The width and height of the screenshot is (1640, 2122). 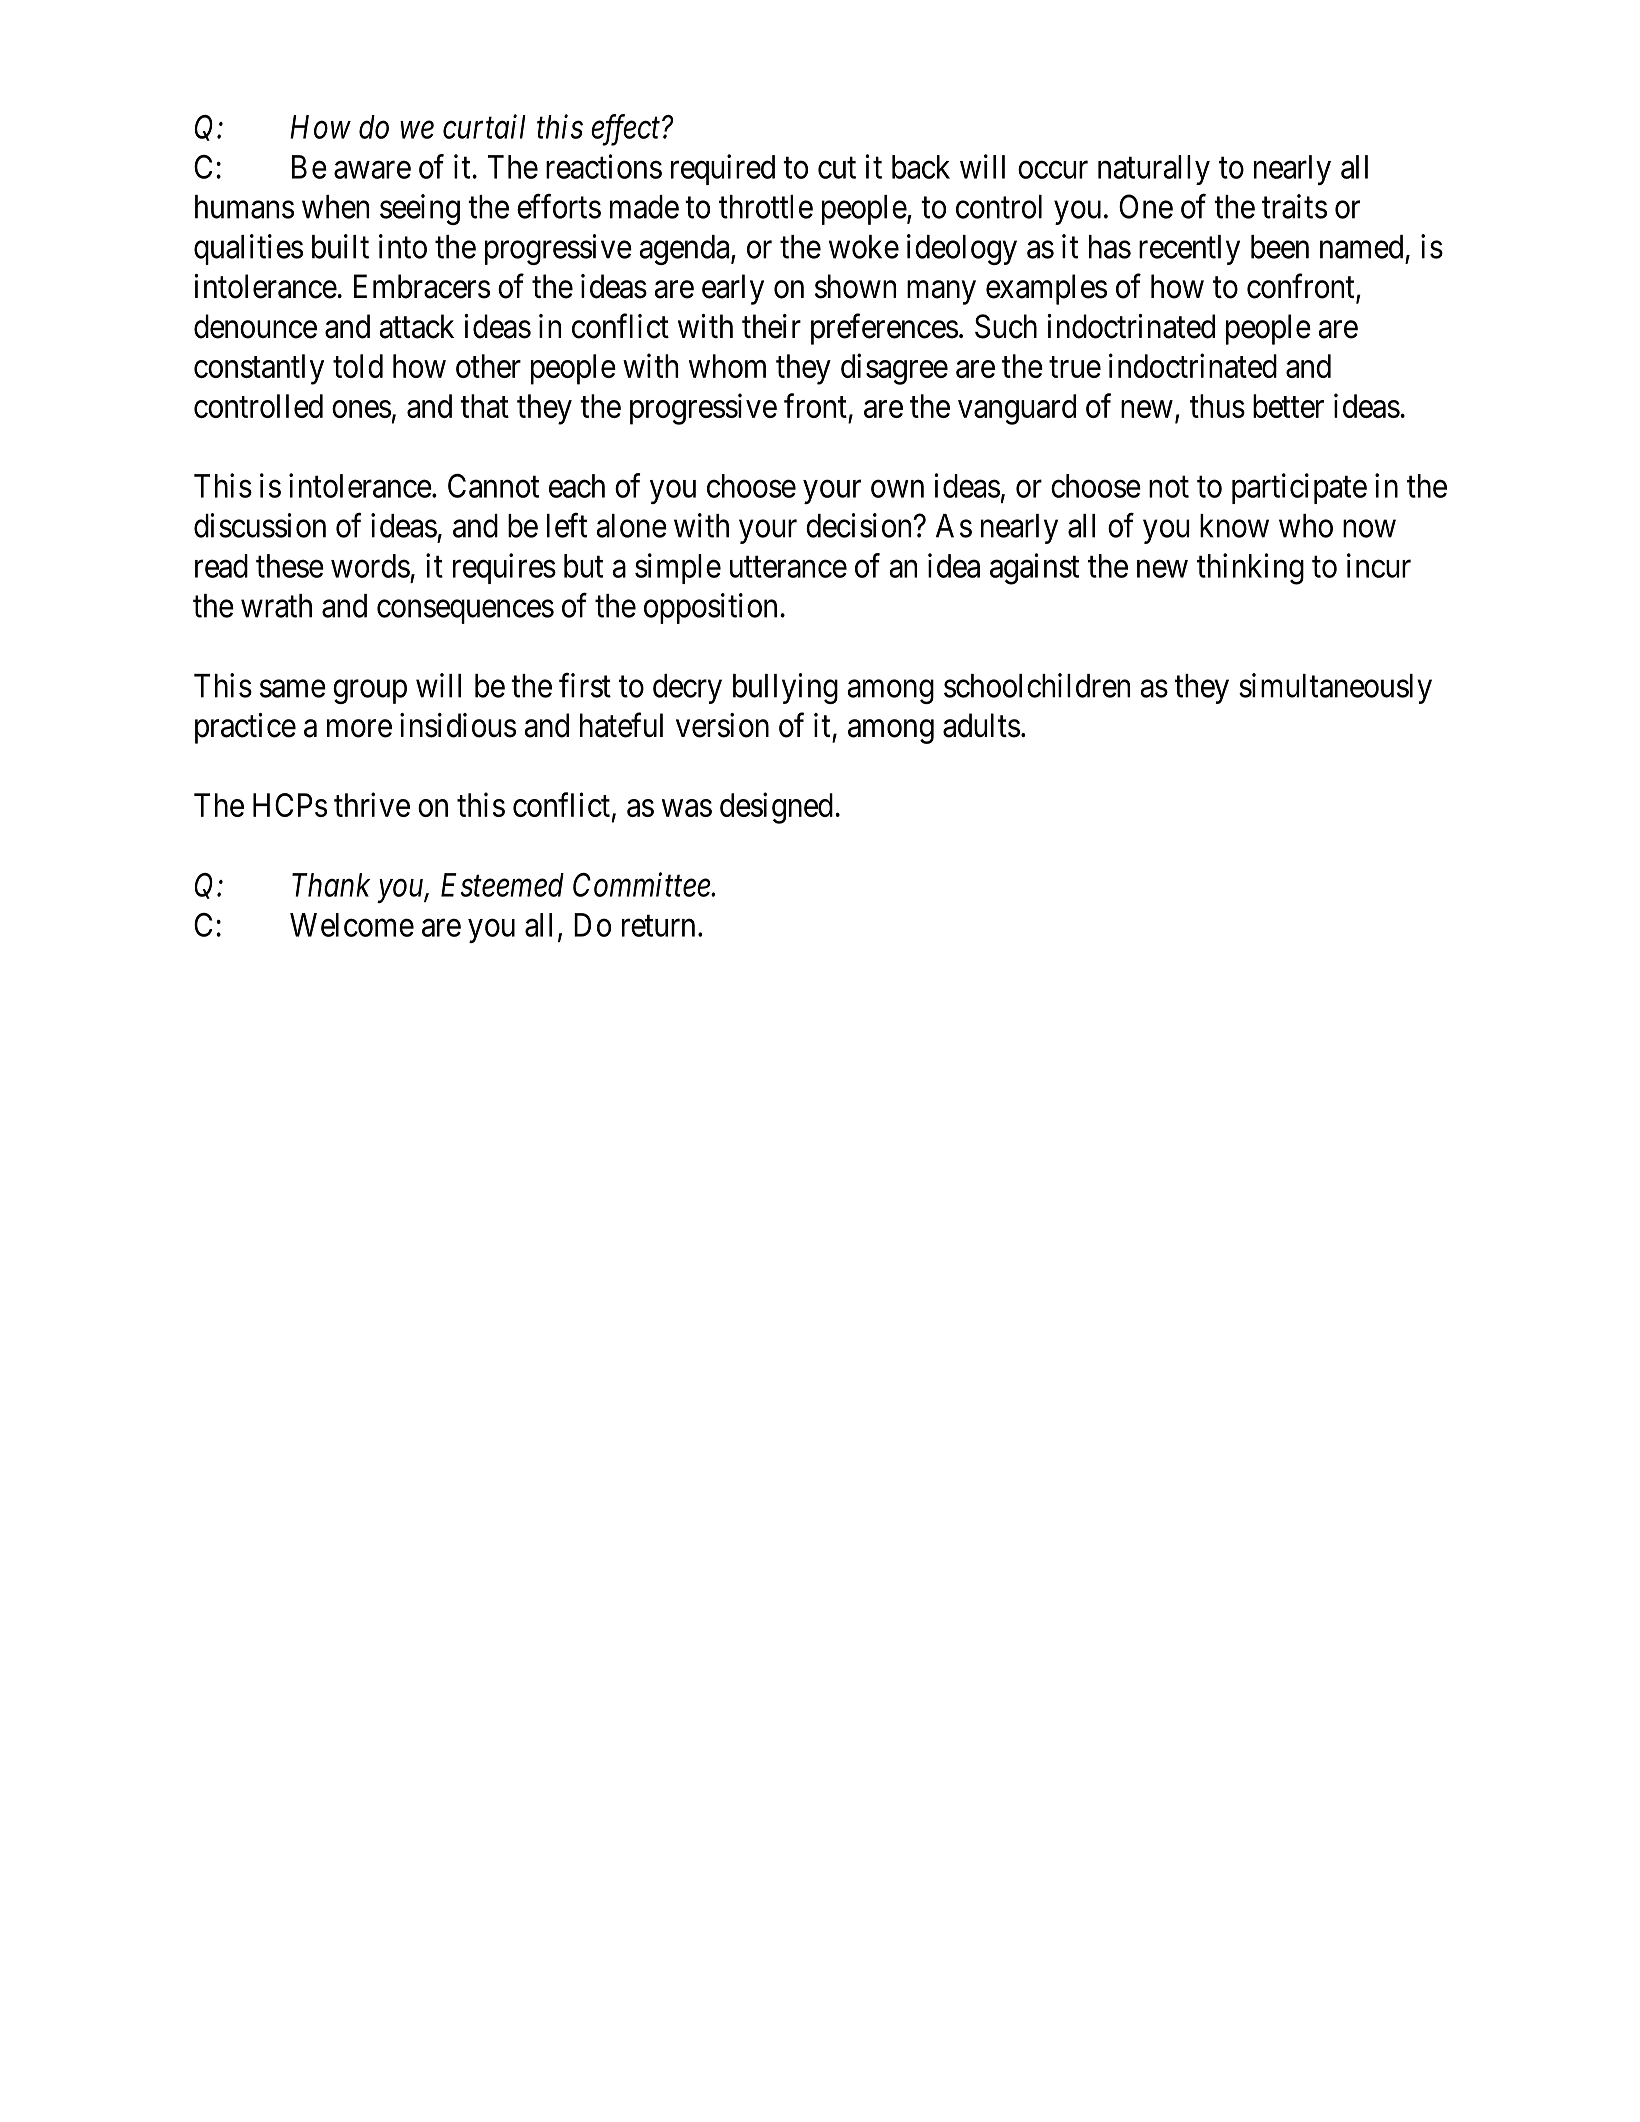 I want to click on more, so click(x=359, y=729).
